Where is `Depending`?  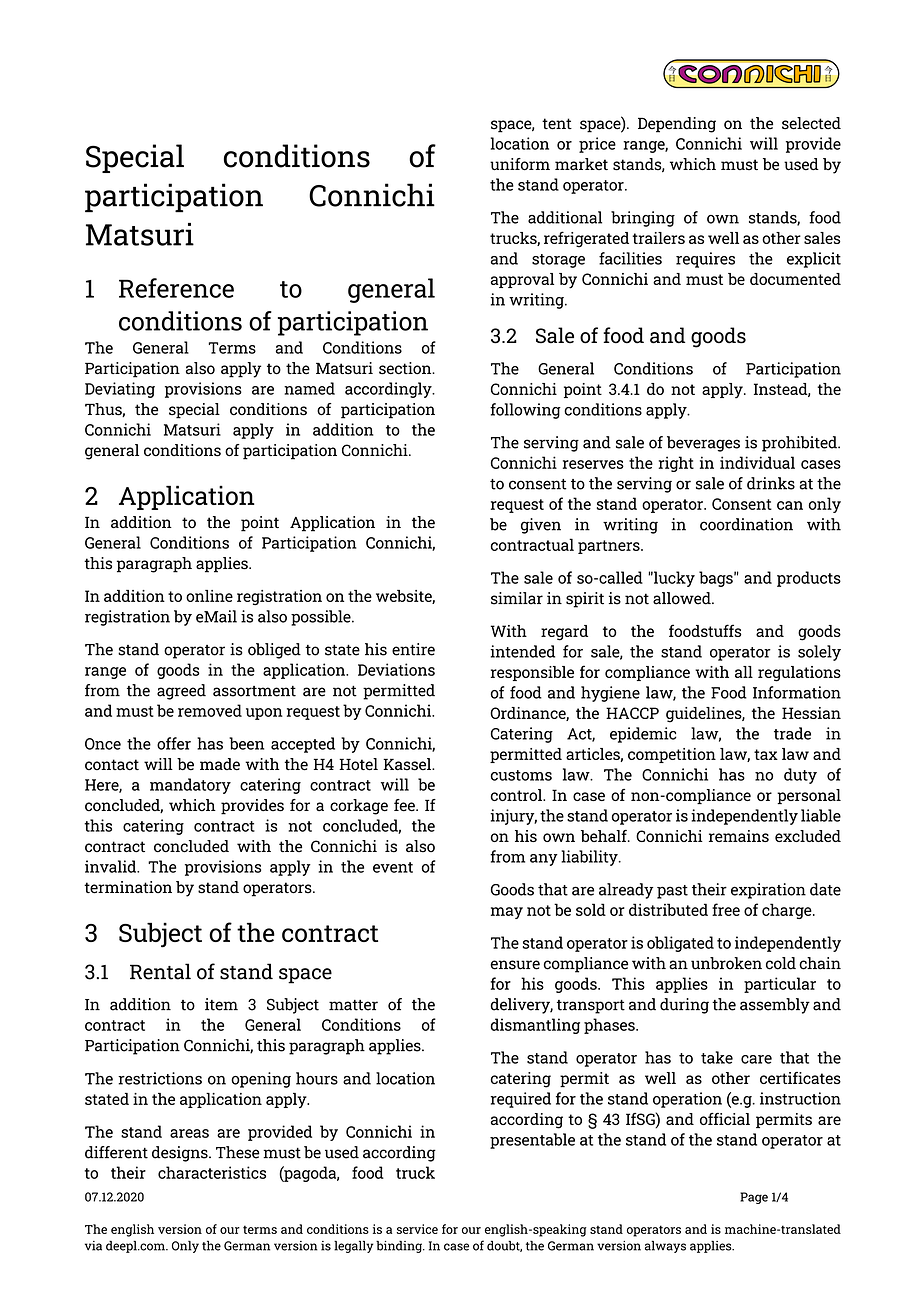 Depending is located at coordinates (677, 125).
